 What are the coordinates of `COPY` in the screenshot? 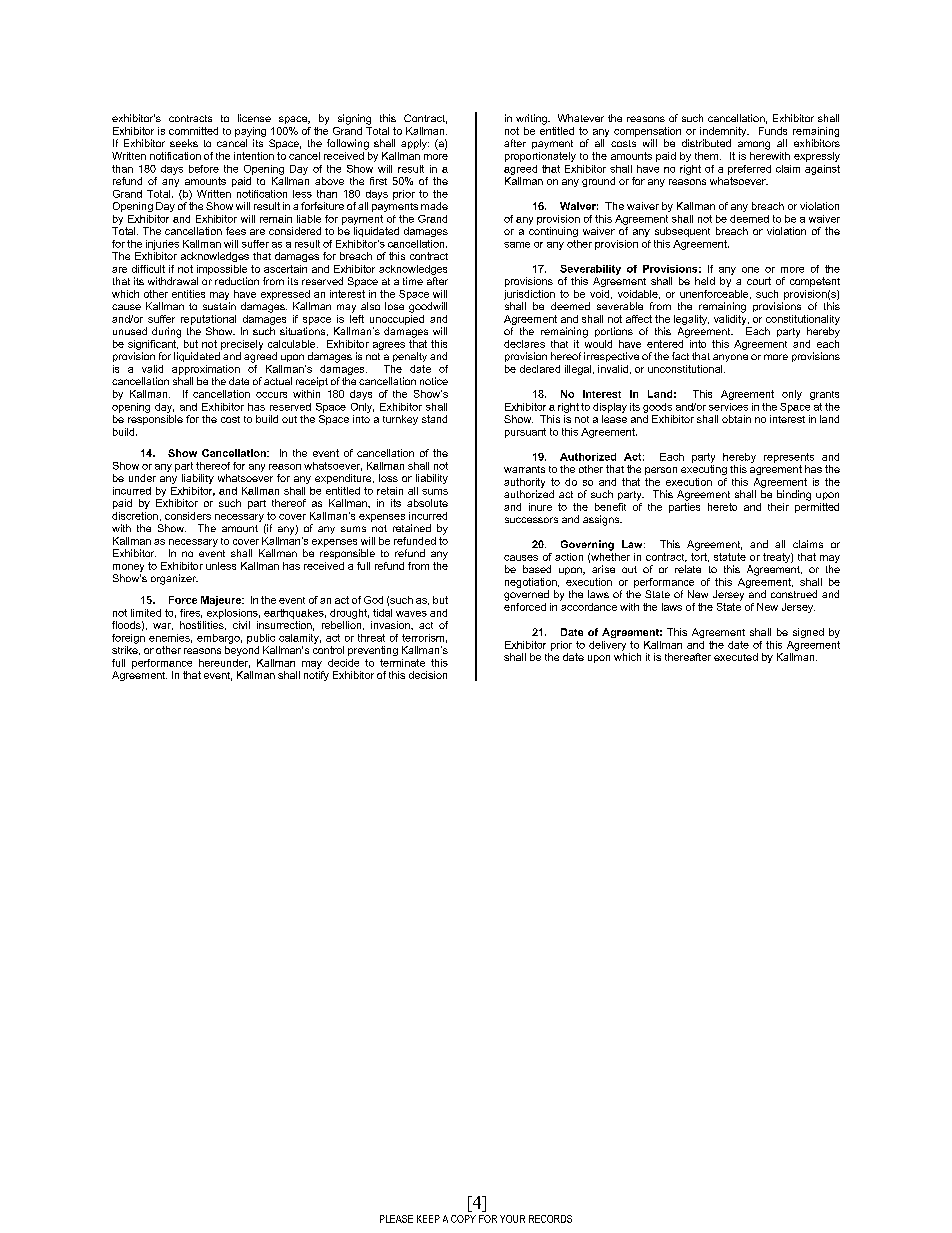 It's located at (463, 1219).
